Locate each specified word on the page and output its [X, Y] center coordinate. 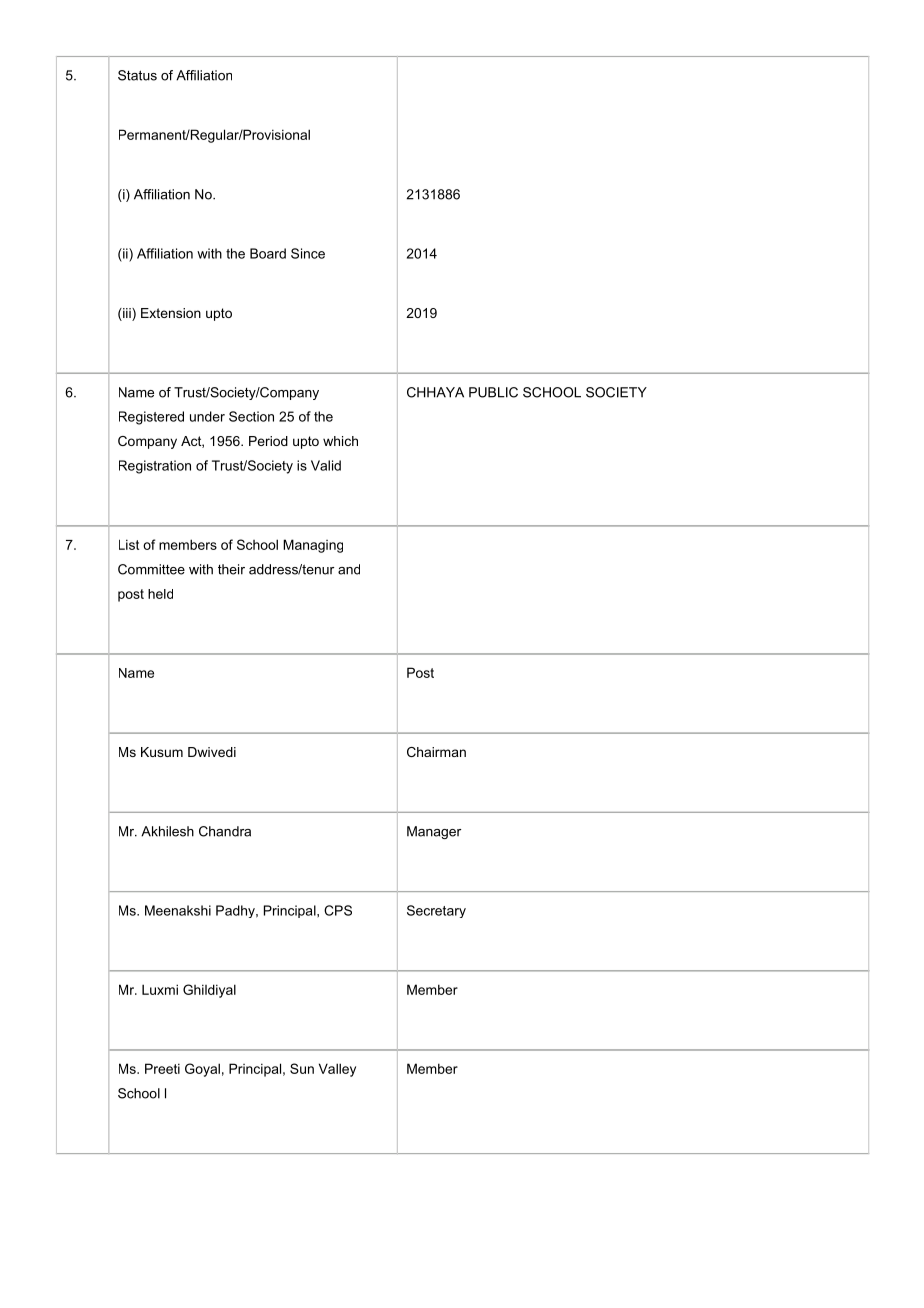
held [160, 594]
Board [268, 253]
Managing [313, 546]
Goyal [202, 1070]
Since [308, 253]
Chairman [436, 752]
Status [137, 75]
